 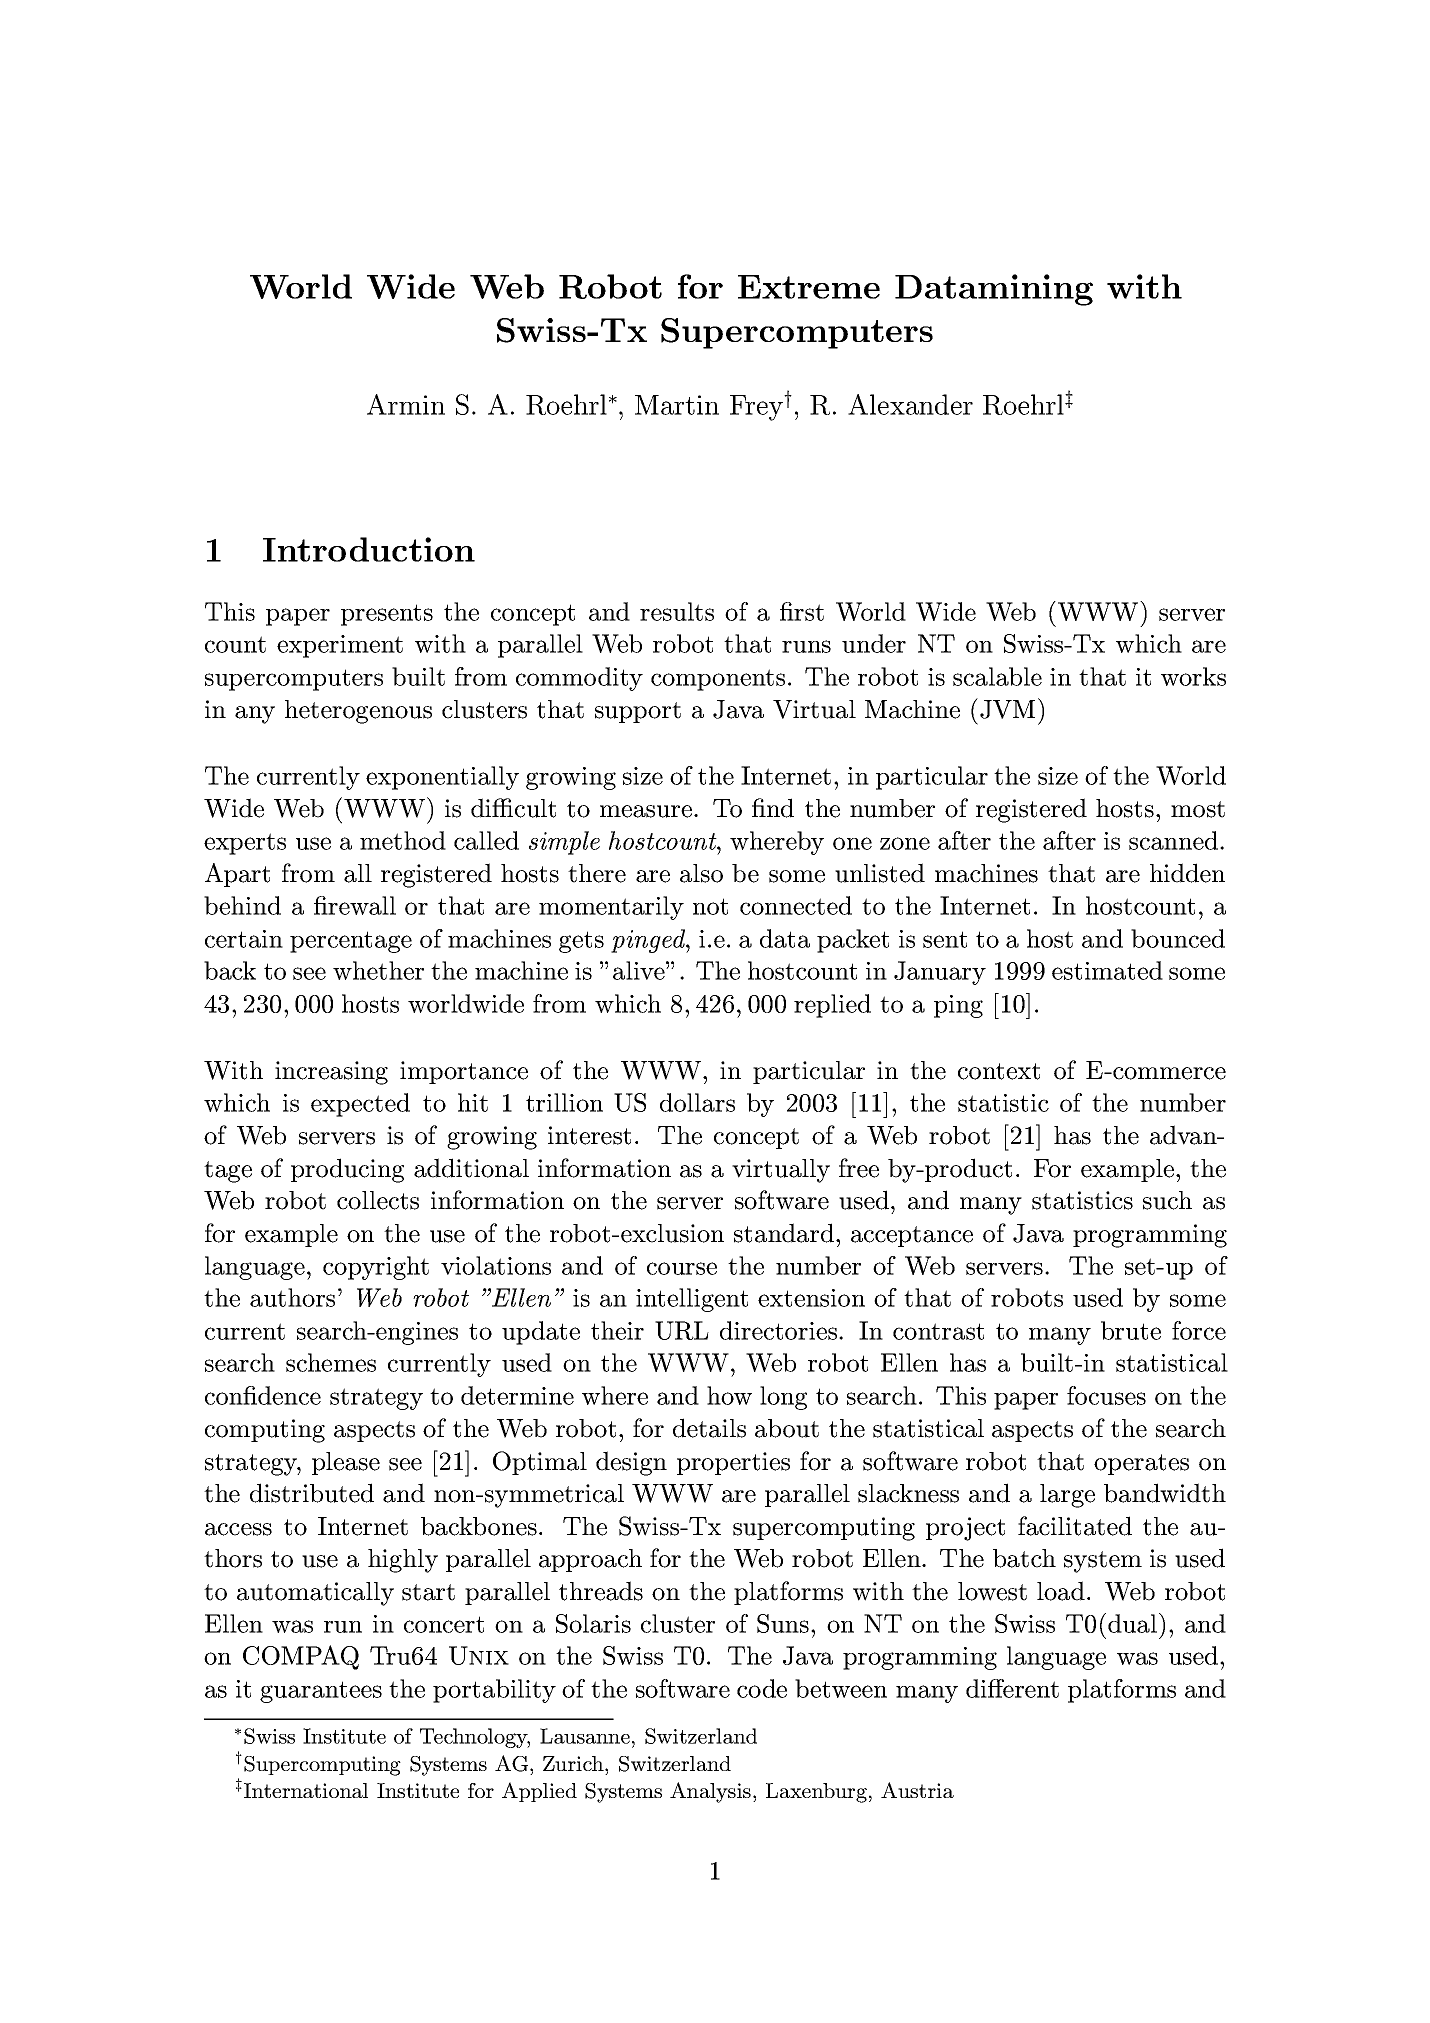 I want to click on dollars, so click(x=697, y=1102).
